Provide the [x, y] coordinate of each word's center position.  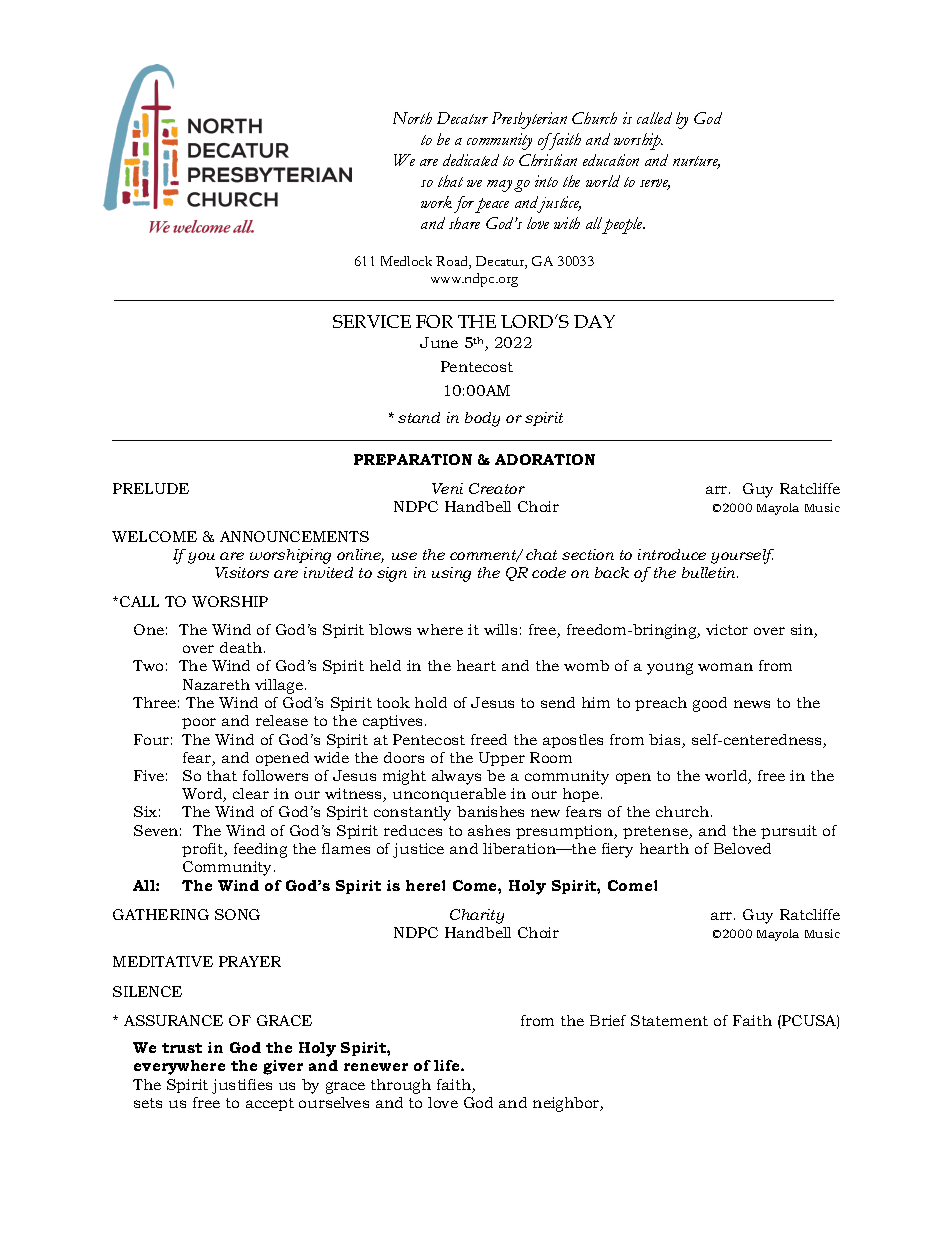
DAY [594, 321]
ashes [489, 830]
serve [655, 184]
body [482, 419]
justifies [242, 1086]
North [412, 118]
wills [500, 629]
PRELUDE [151, 488]
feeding [260, 850]
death [242, 647]
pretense [656, 832]
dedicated [471, 160]
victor [727, 629]
